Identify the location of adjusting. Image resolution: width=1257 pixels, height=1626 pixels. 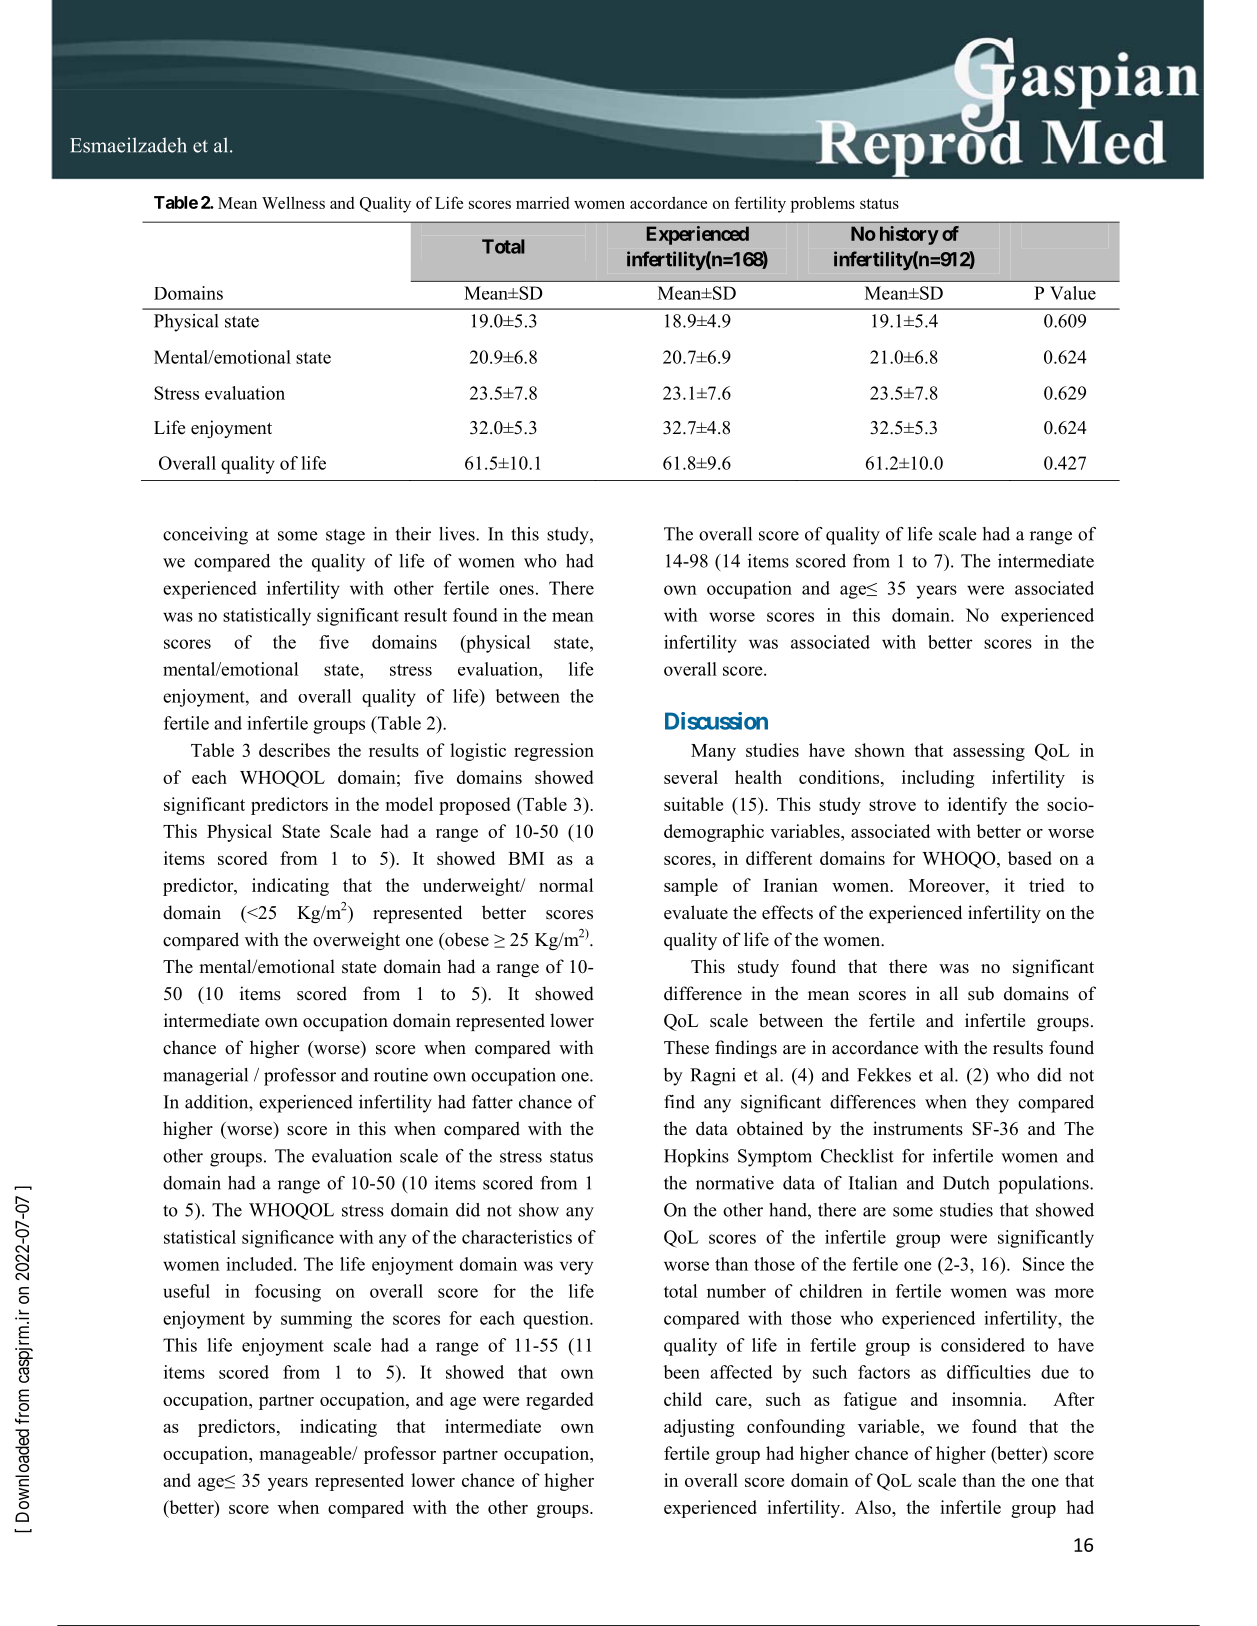
(699, 1428).
